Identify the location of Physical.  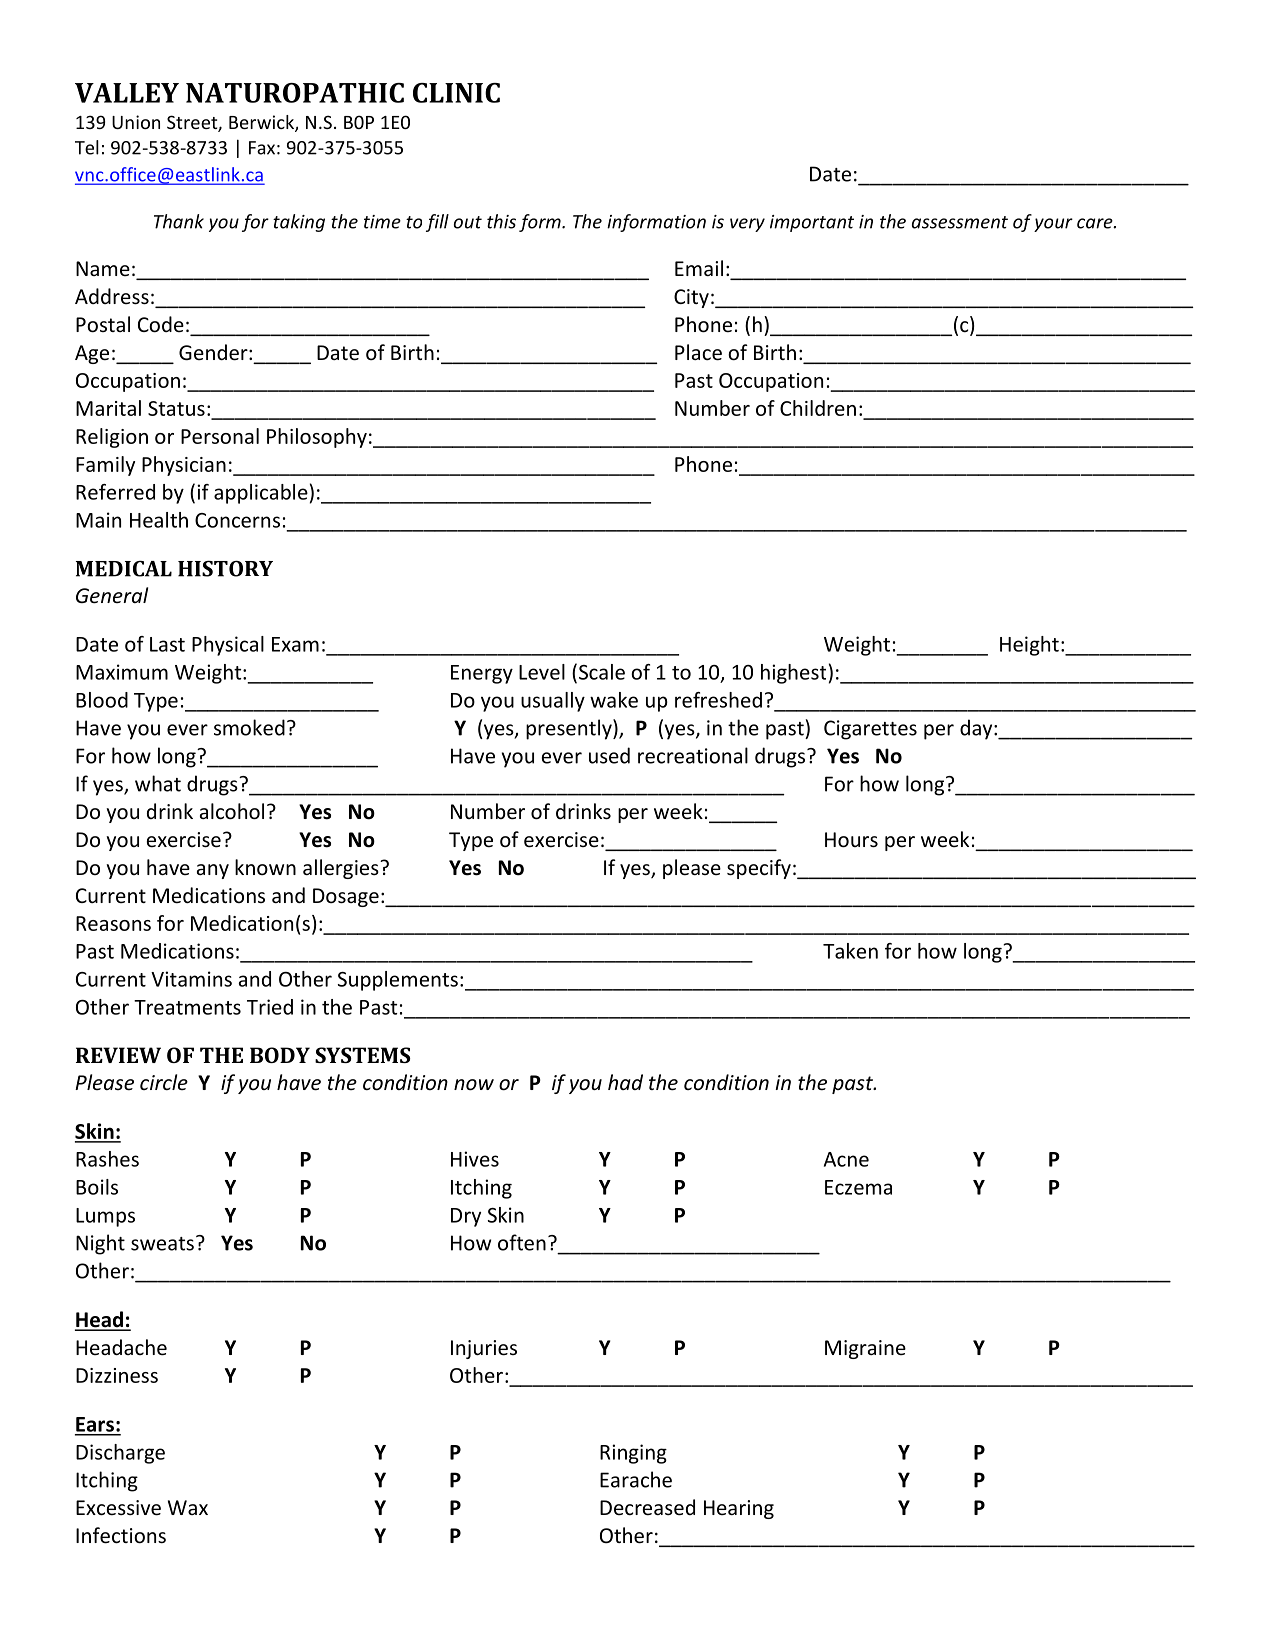
(228, 646).
